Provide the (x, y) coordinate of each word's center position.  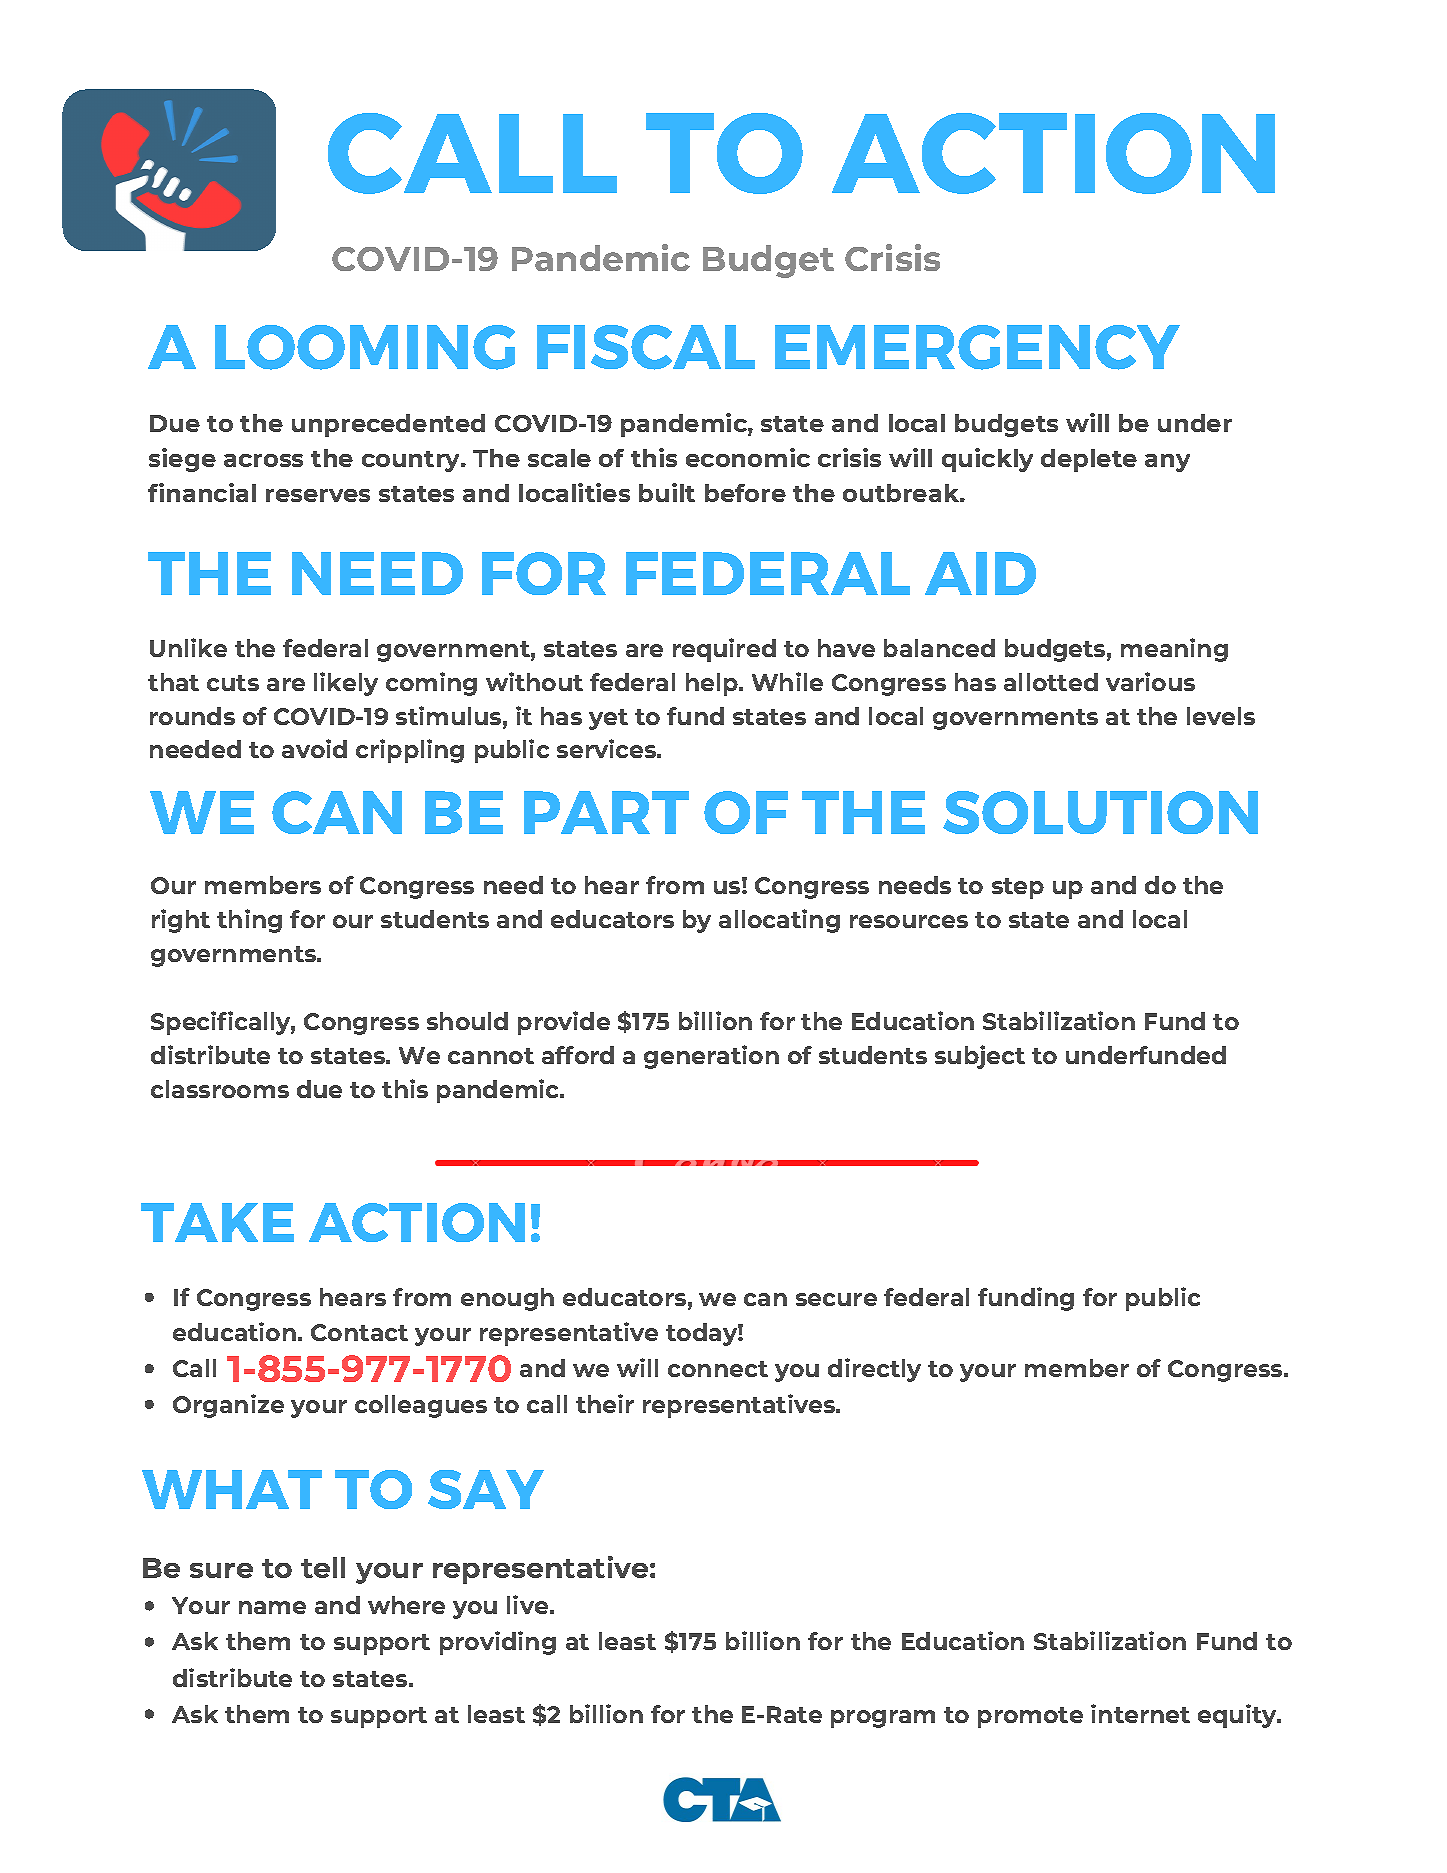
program (883, 1719)
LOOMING (365, 347)
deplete (1089, 460)
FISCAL (646, 347)
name (272, 1607)
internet (1140, 1713)
